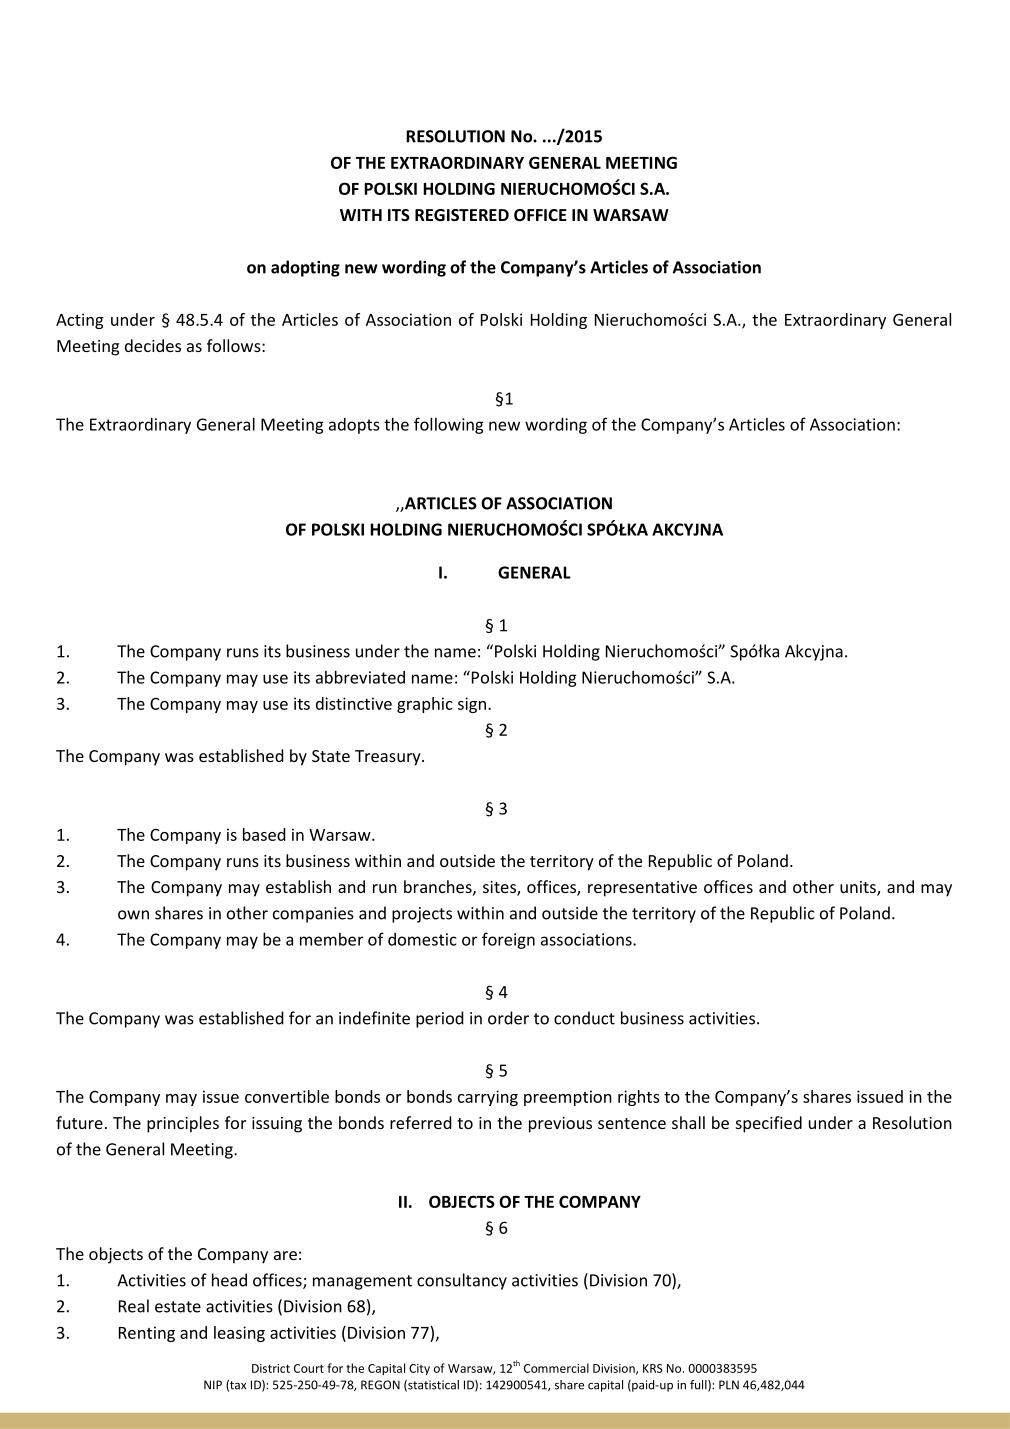 Image resolution: width=1010 pixels, height=1429 pixels. What do you see at coordinates (462, 215) in the page?
I see `REGISTERED` at bounding box center [462, 215].
